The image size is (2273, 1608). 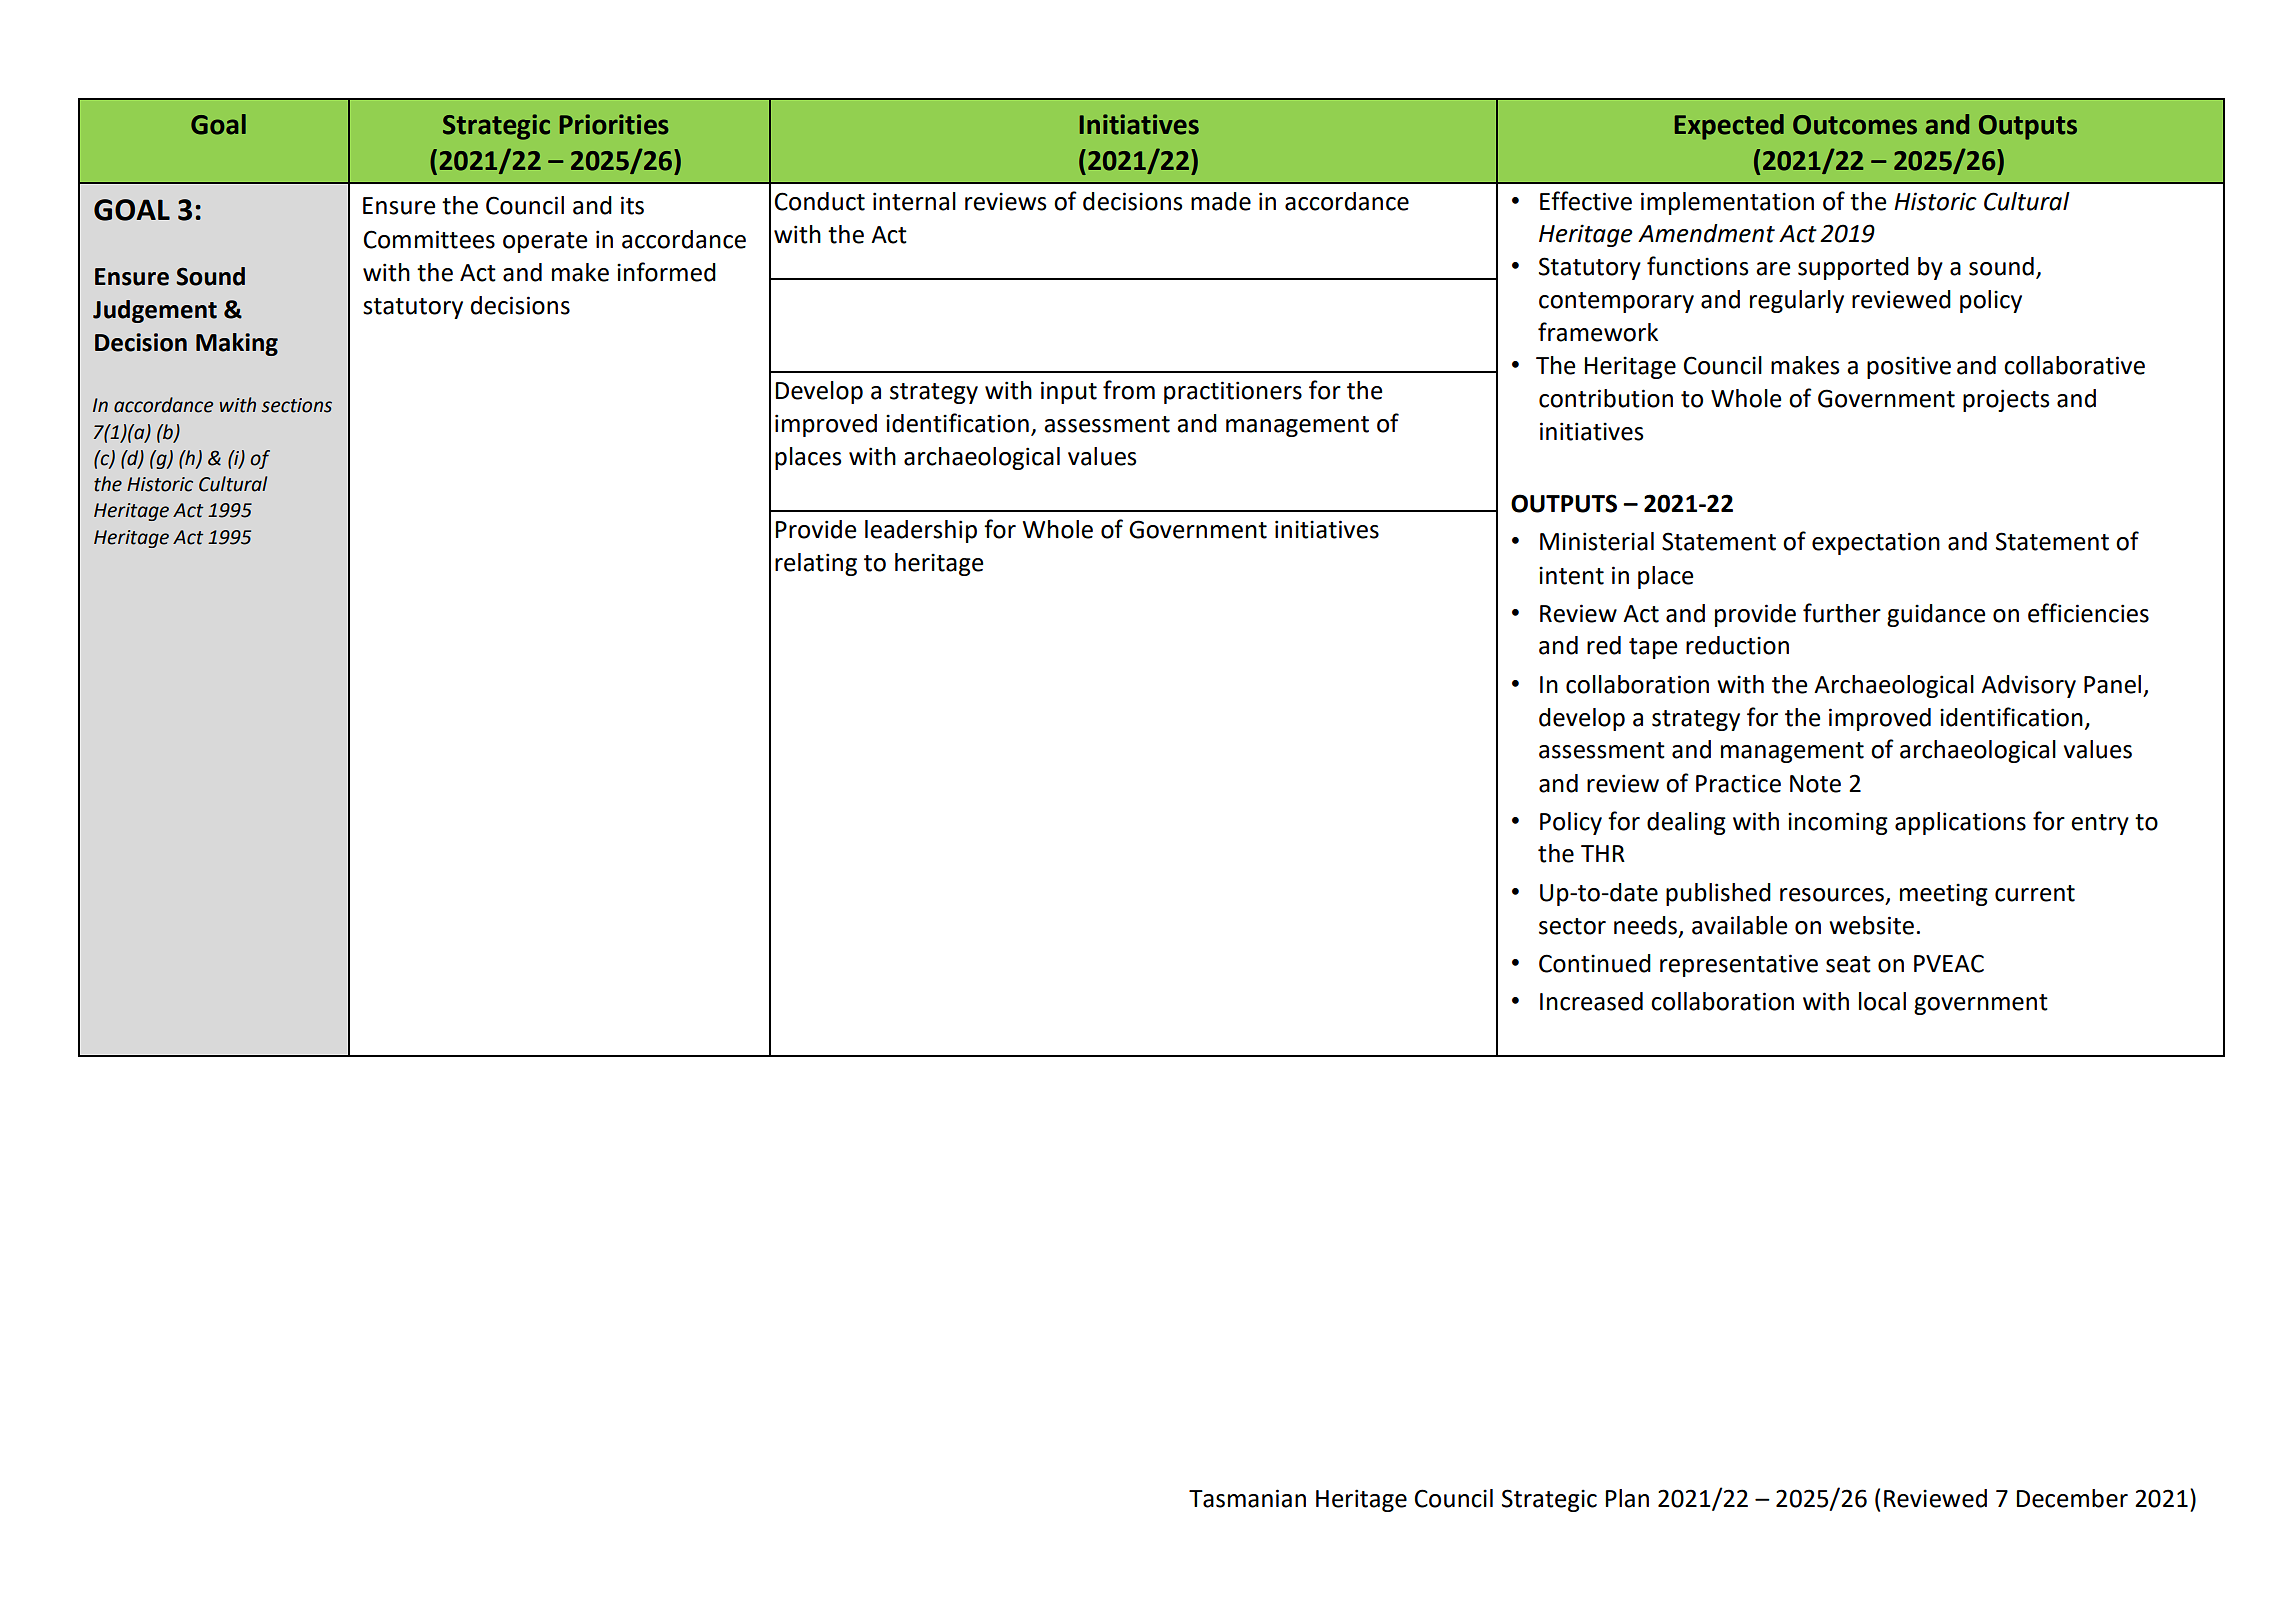 What do you see at coordinates (1855, 125) in the page?
I see `Outcomes` at bounding box center [1855, 125].
